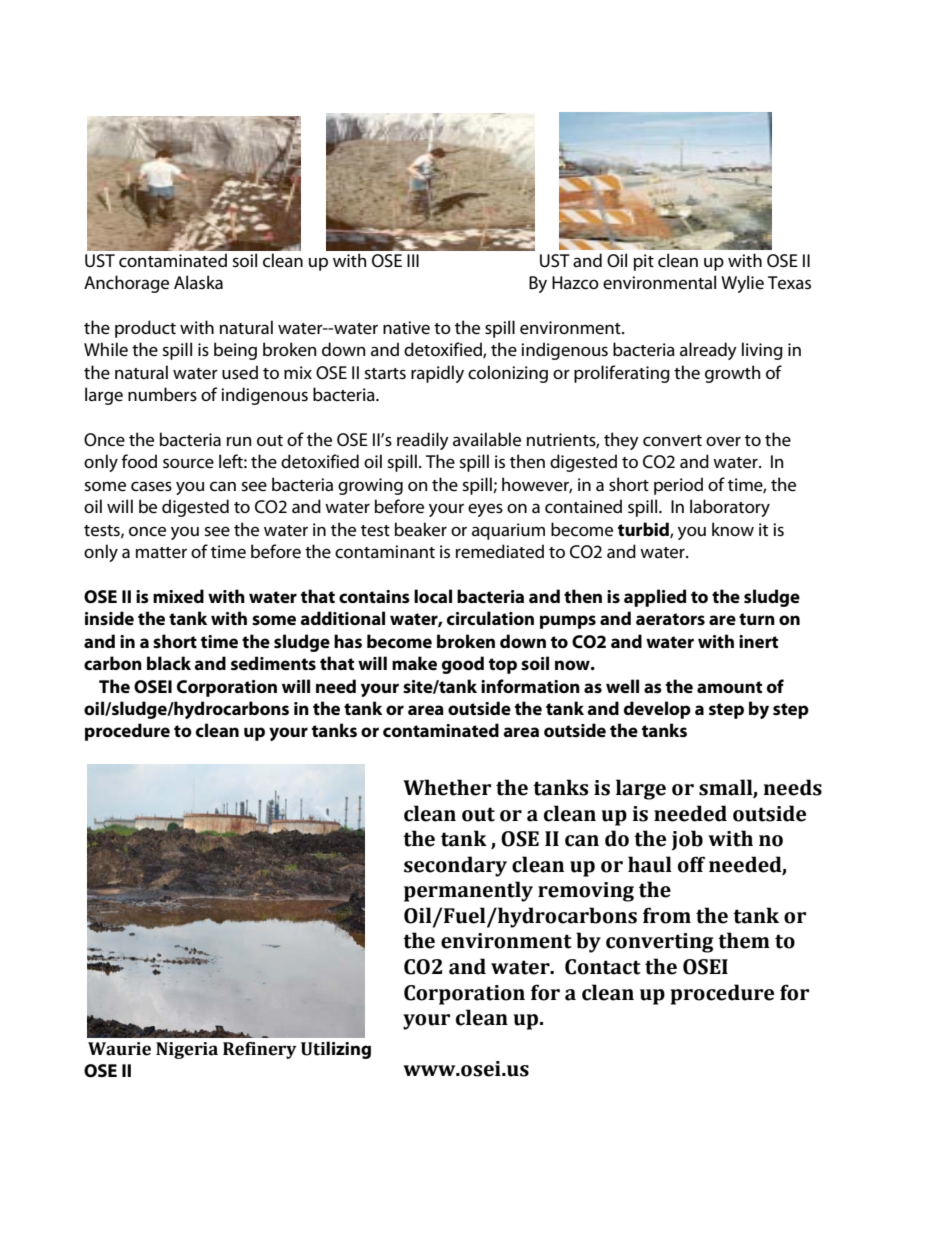  I want to click on mixed, so click(178, 596).
